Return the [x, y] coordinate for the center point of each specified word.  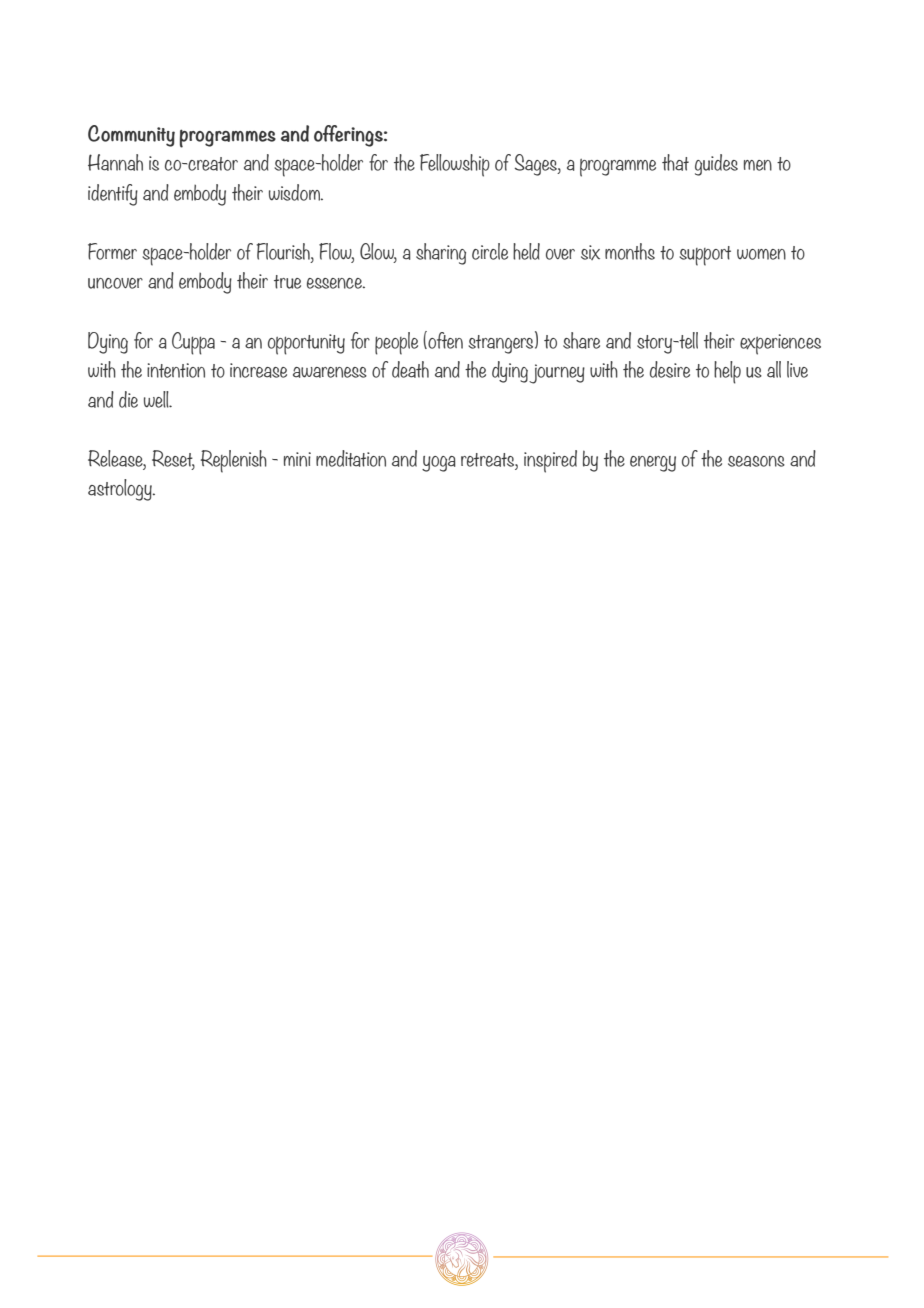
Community [131, 136]
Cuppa [193, 343]
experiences [780, 344]
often [444, 340]
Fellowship [455, 165]
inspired [550, 461]
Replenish [234, 461]
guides [716, 165]
